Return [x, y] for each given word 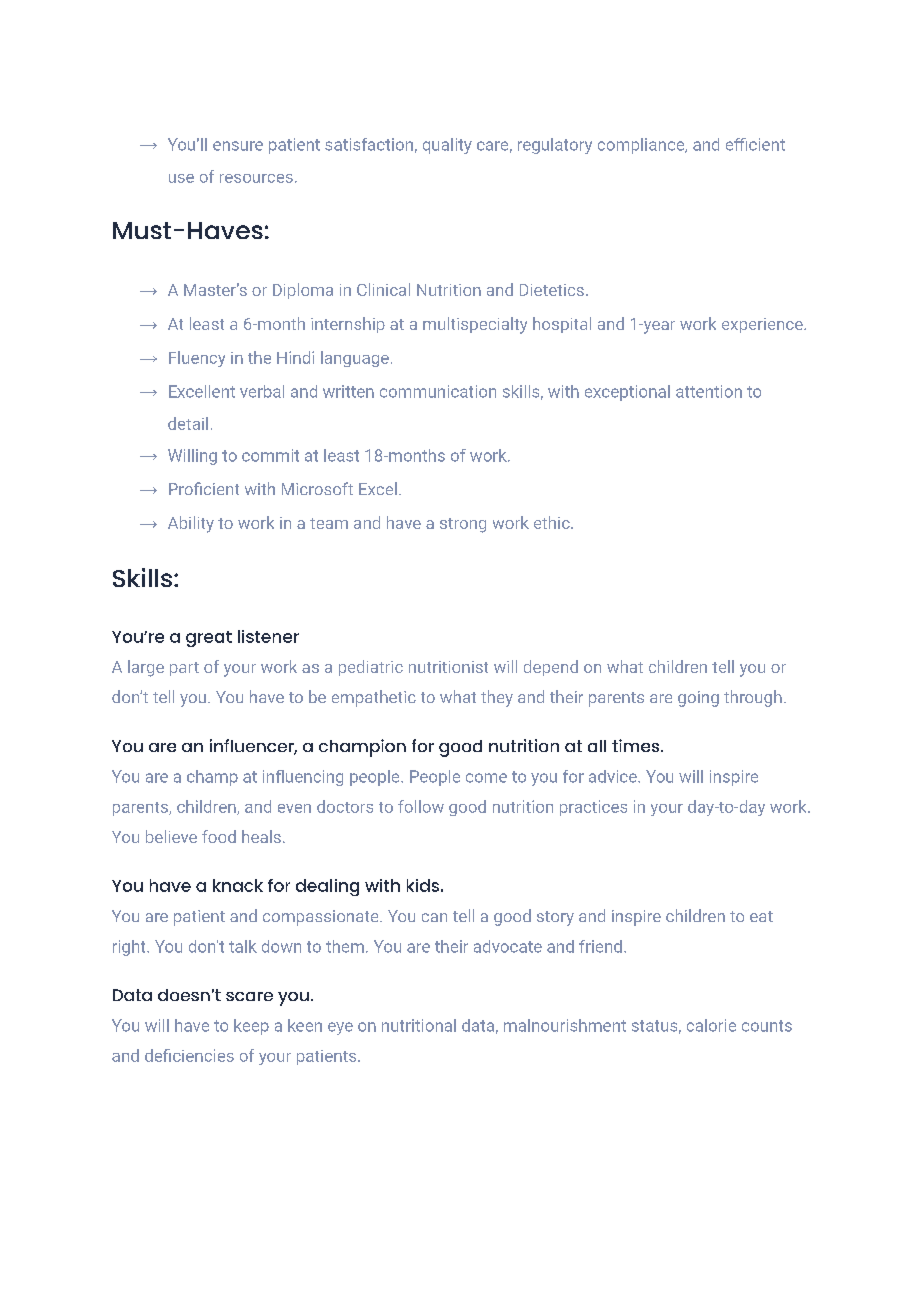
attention [709, 391]
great [209, 639]
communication [438, 391]
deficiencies [189, 1055]
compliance [642, 146]
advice [614, 776]
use [181, 178]
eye [340, 1028]
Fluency [197, 359]
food [219, 836]
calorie [711, 1025]
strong [463, 525]
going [698, 699]
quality [447, 146]
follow [421, 806]
